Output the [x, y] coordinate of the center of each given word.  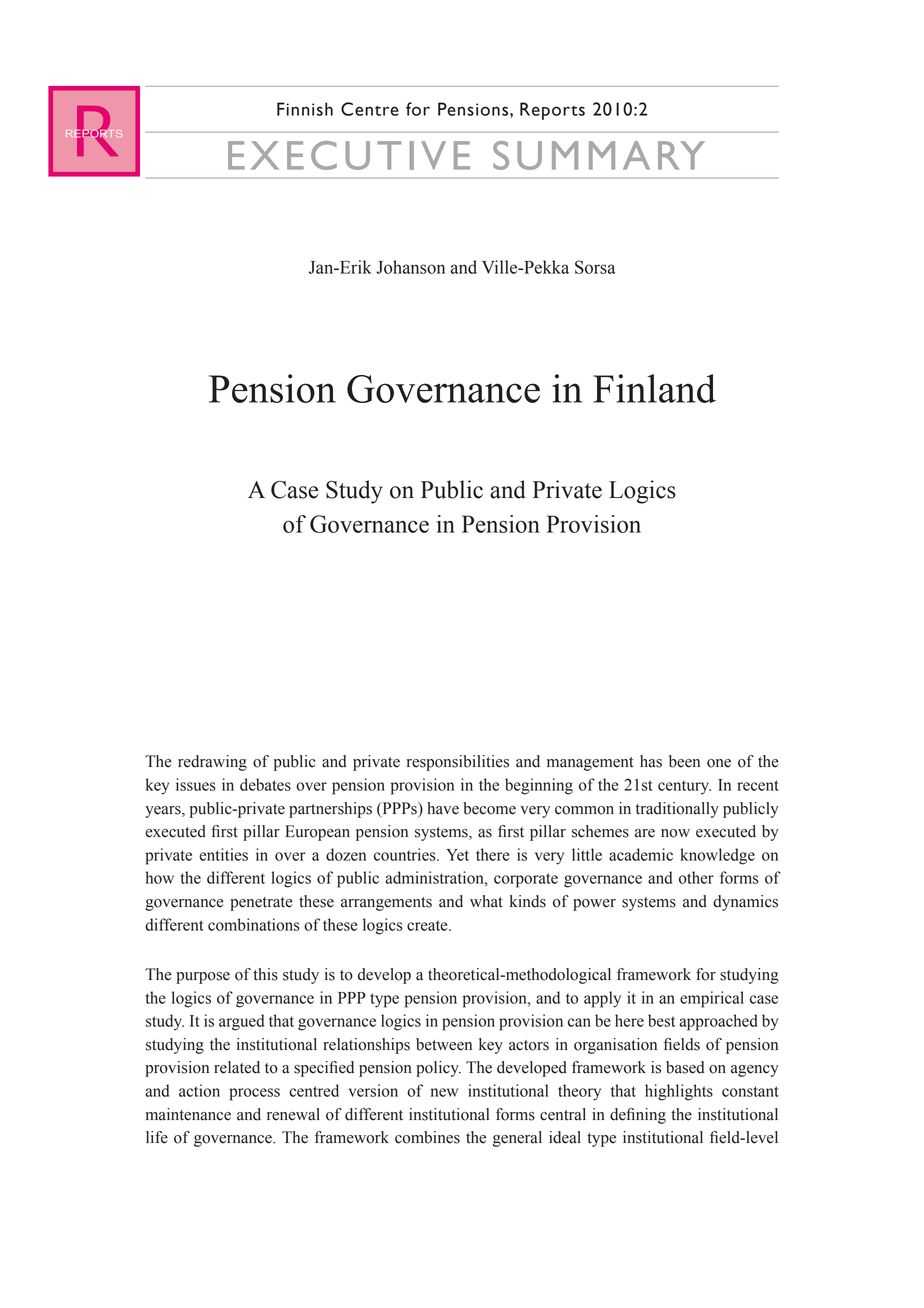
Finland [654, 388]
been [684, 761]
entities [223, 854]
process [254, 1094]
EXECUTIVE [349, 155]
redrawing [212, 763]
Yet [457, 855]
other [696, 877]
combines [427, 1137]
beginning [539, 786]
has [651, 761]
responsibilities [458, 763]
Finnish [305, 109]
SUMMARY [599, 155]
